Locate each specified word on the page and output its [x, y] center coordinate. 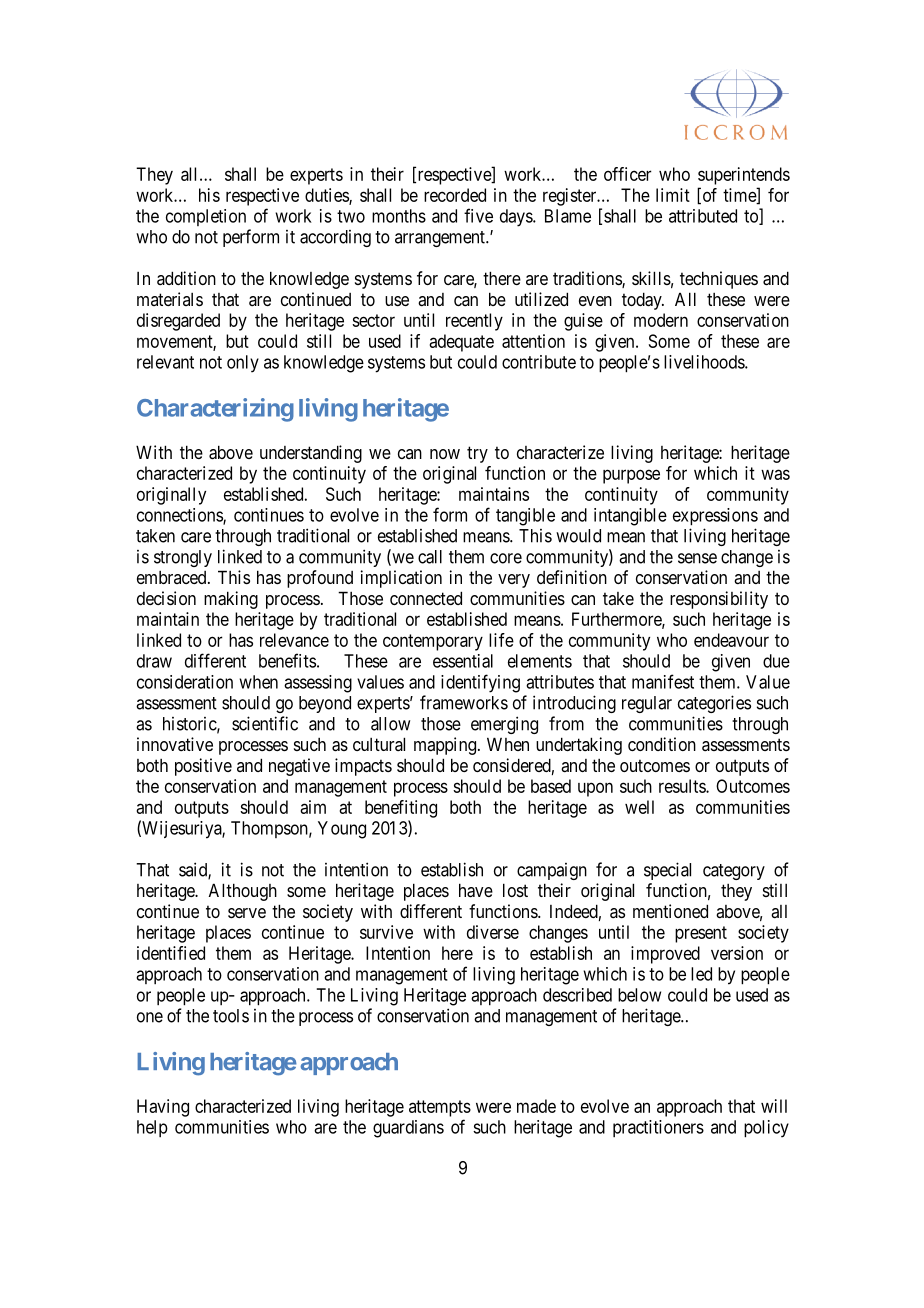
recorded [455, 195]
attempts [440, 1108]
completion [206, 217]
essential [463, 661]
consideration [185, 682]
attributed [703, 216]
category [734, 872]
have [476, 890]
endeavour [731, 640]
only [243, 364]
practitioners [658, 1128]
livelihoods [705, 362]
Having [163, 1108]
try [477, 454]
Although [243, 892]
